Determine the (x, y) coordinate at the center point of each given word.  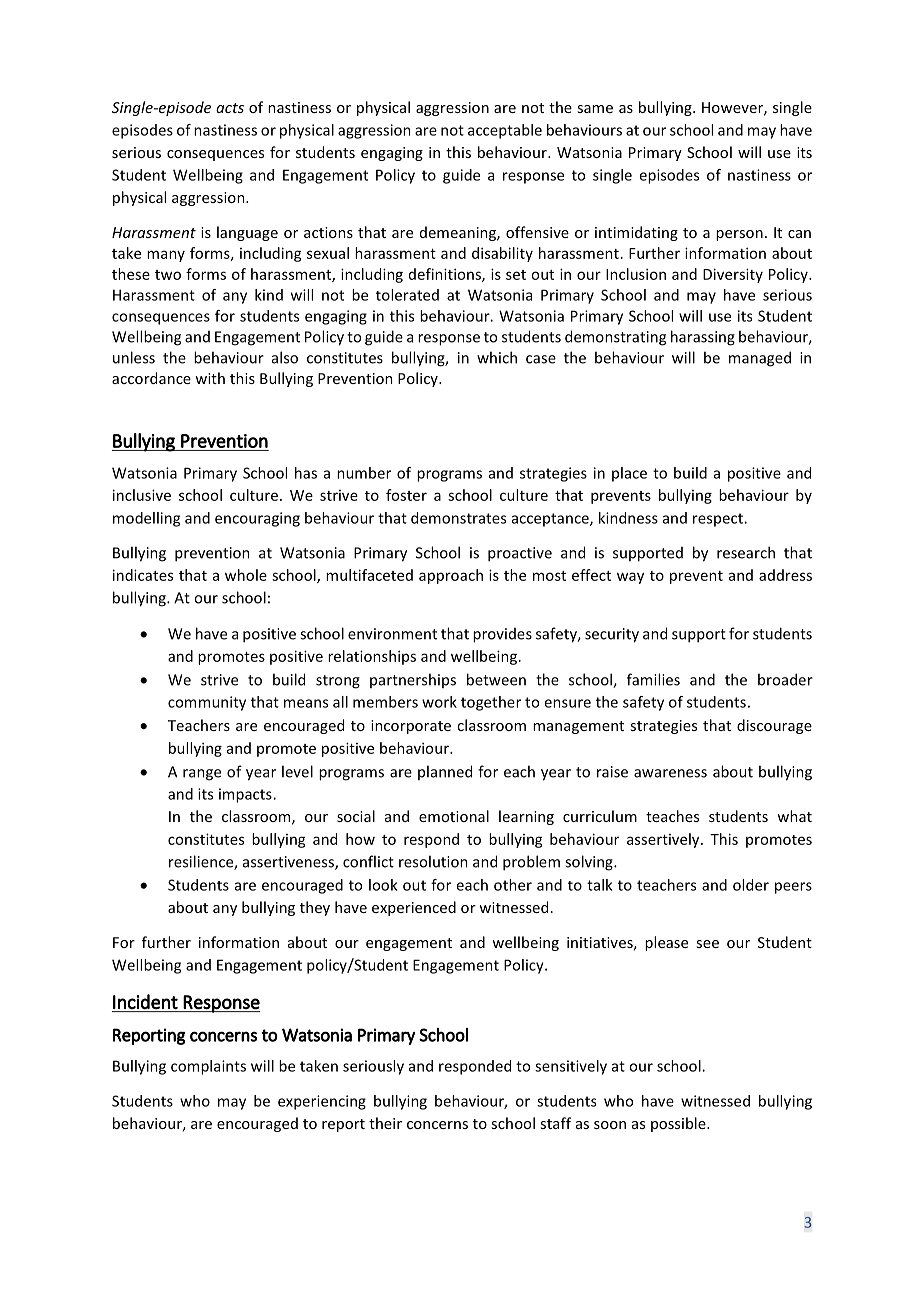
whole (246, 575)
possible (679, 1124)
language (247, 233)
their (385, 1123)
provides (502, 635)
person (739, 235)
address (785, 575)
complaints (208, 1067)
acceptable (505, 131)
